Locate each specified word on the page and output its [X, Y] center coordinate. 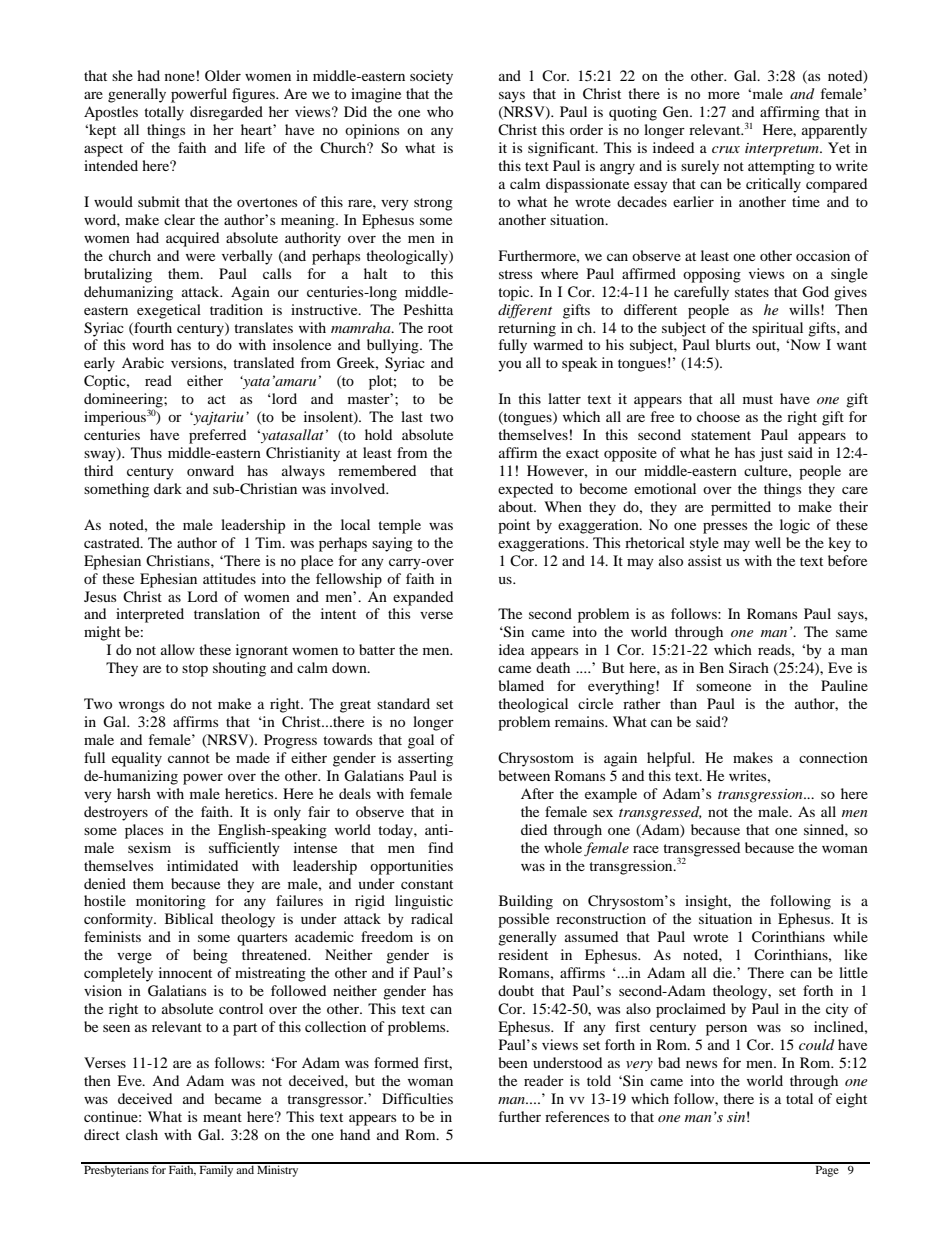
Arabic [143, 362]
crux [726, 149]
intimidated [202, 865]
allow [178, 649]
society [431, 77]
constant [427, 884]
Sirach [749, 667]
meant [222, 1117]
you [510, 366]
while [850, 936]
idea [512, 649]
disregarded [226, 113]
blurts [733, 344]
